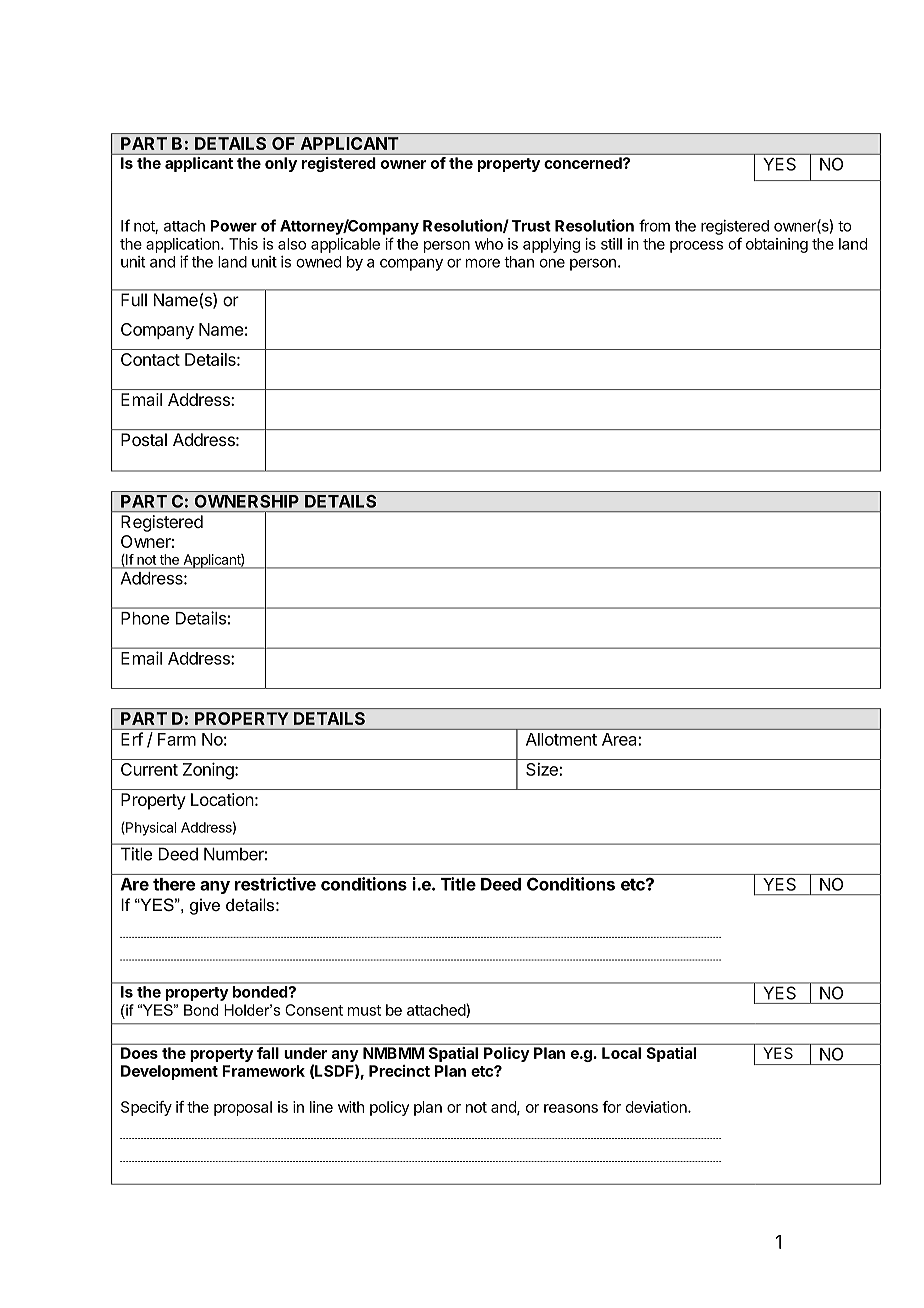  What do you see at coordinates (483, 263) in the screenshot?
I see `more` at bounding box center [483, 263].
